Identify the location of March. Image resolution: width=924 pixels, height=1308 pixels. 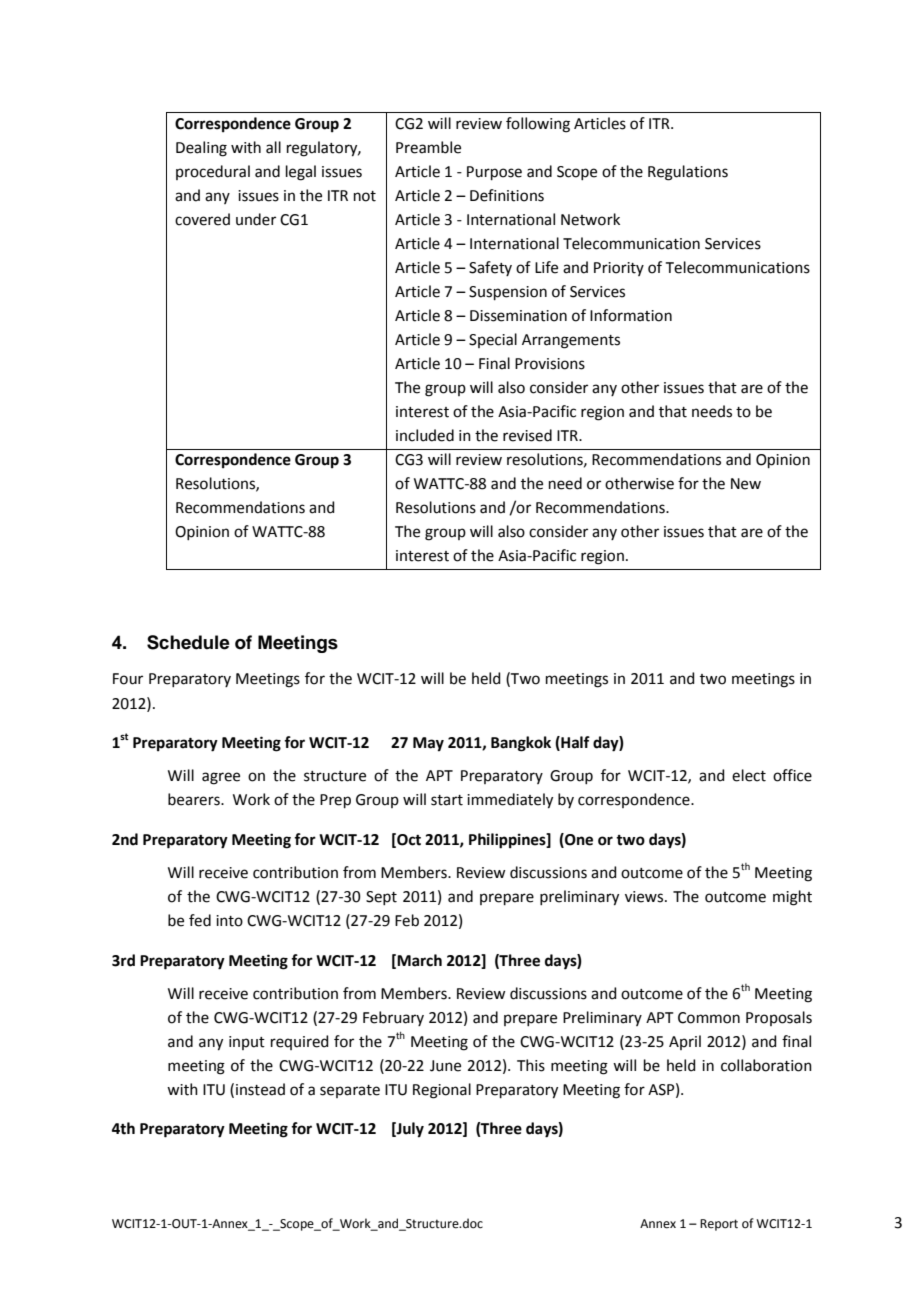
(419, 960).
